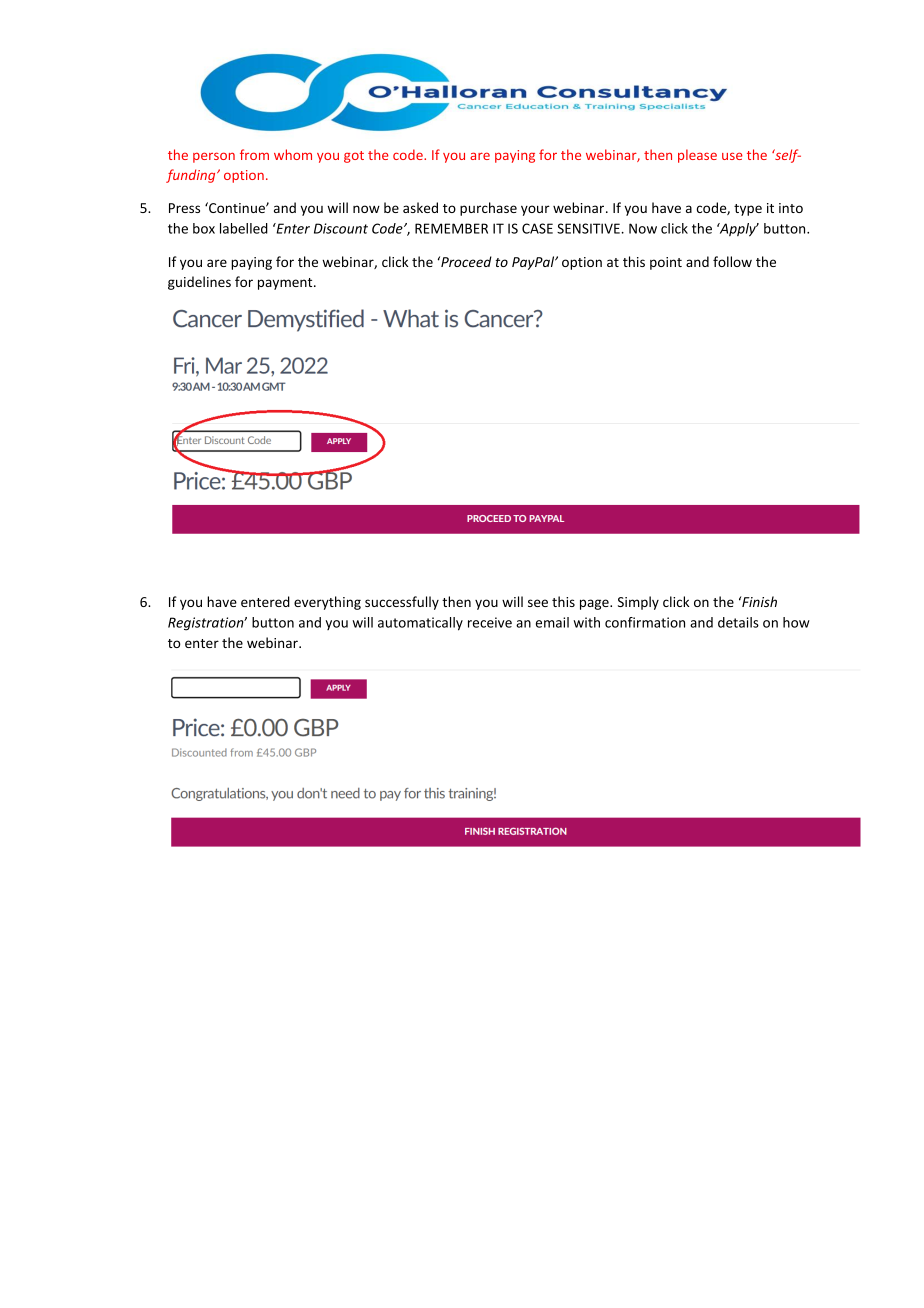 The image size is (924, 1308). Describe the element at coordinates (638, 603) in the image. I see `Simply` at that location.
